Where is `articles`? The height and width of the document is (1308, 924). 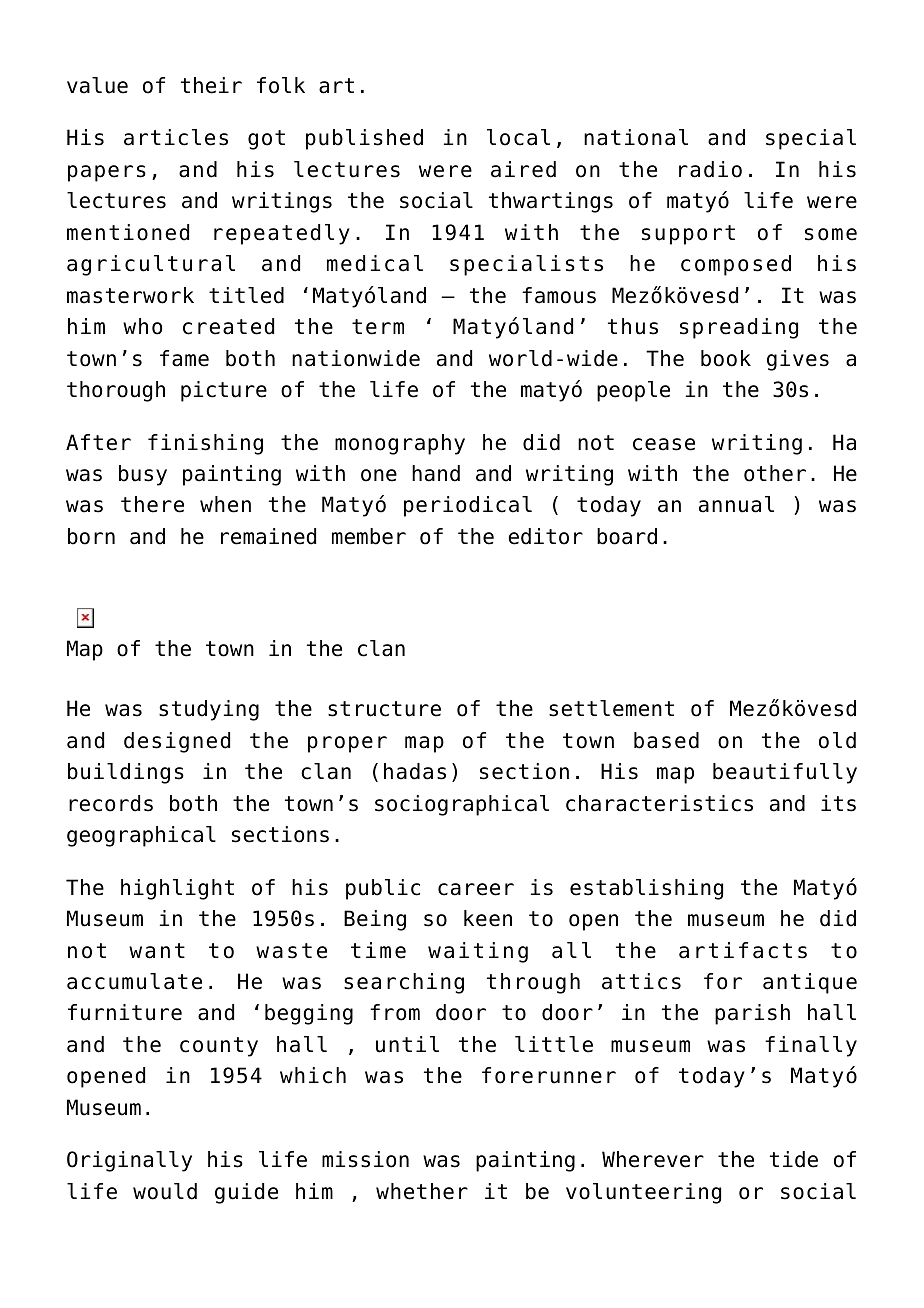
articles is located at coordinates (176, 137).
